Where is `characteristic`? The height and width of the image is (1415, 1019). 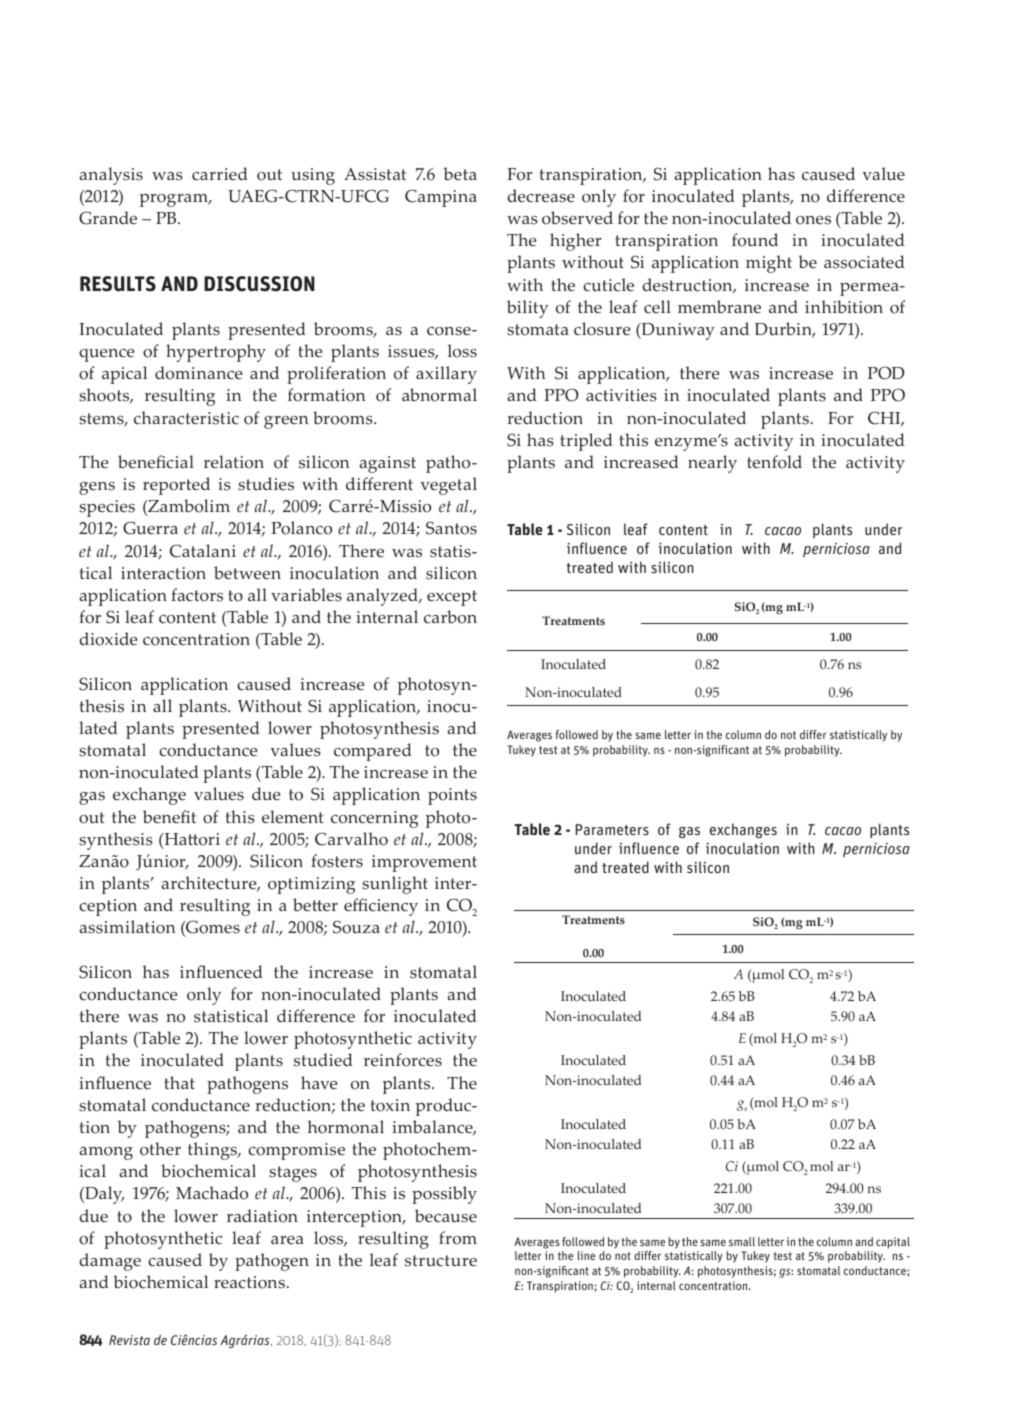
characteristic is located at coordinates (186, 418).
